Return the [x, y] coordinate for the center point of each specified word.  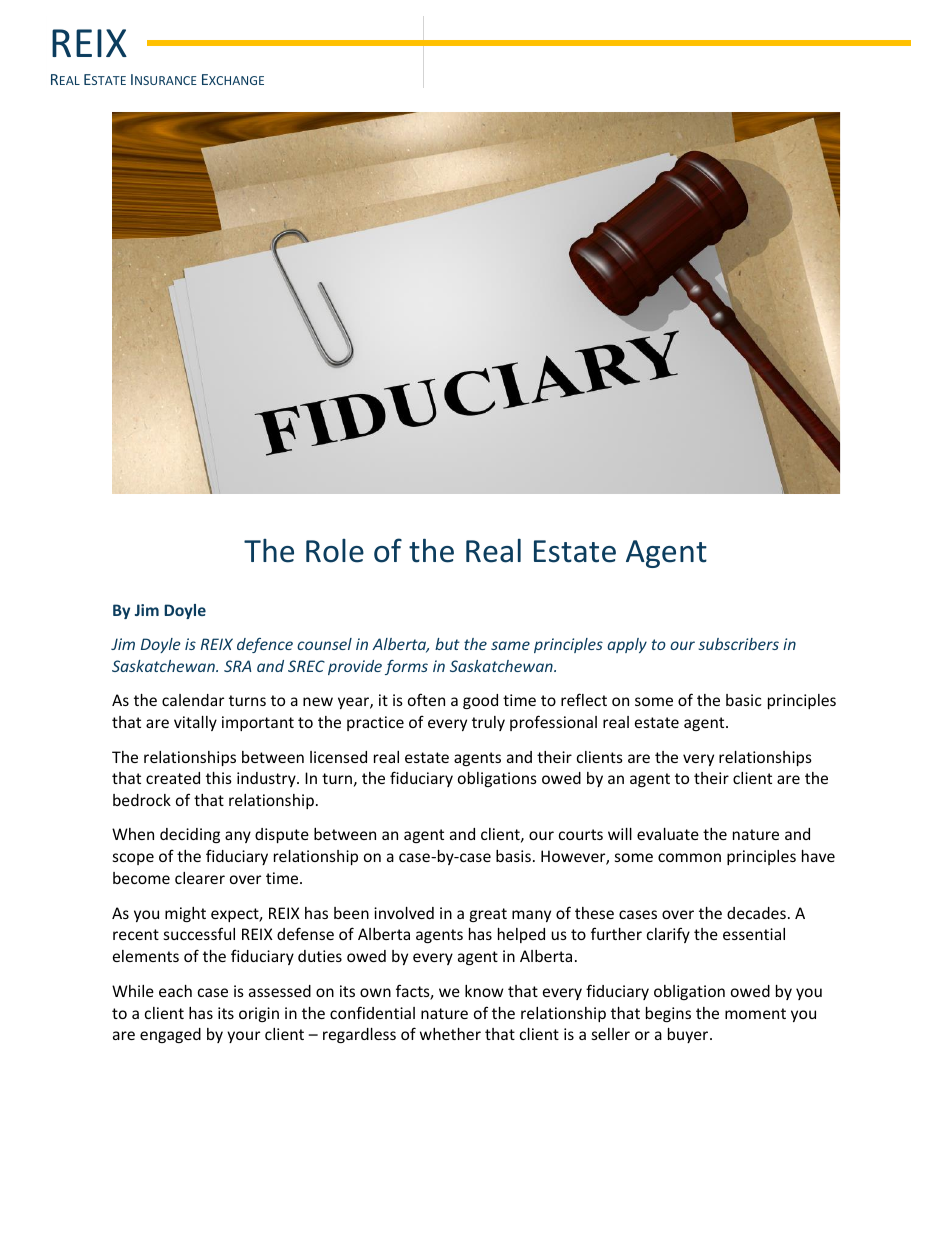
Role [335, 551]
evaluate [668, 834]
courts [581, 834]
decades [756, 913]
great [488, 915]
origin [259, 1014]
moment [755, 1013]
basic [744, 700]
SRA [237, 666]
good [480, 701]
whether [450, 1034]
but [447, 644]
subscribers [739, 644]
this [219, 778]
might [185, 914]
